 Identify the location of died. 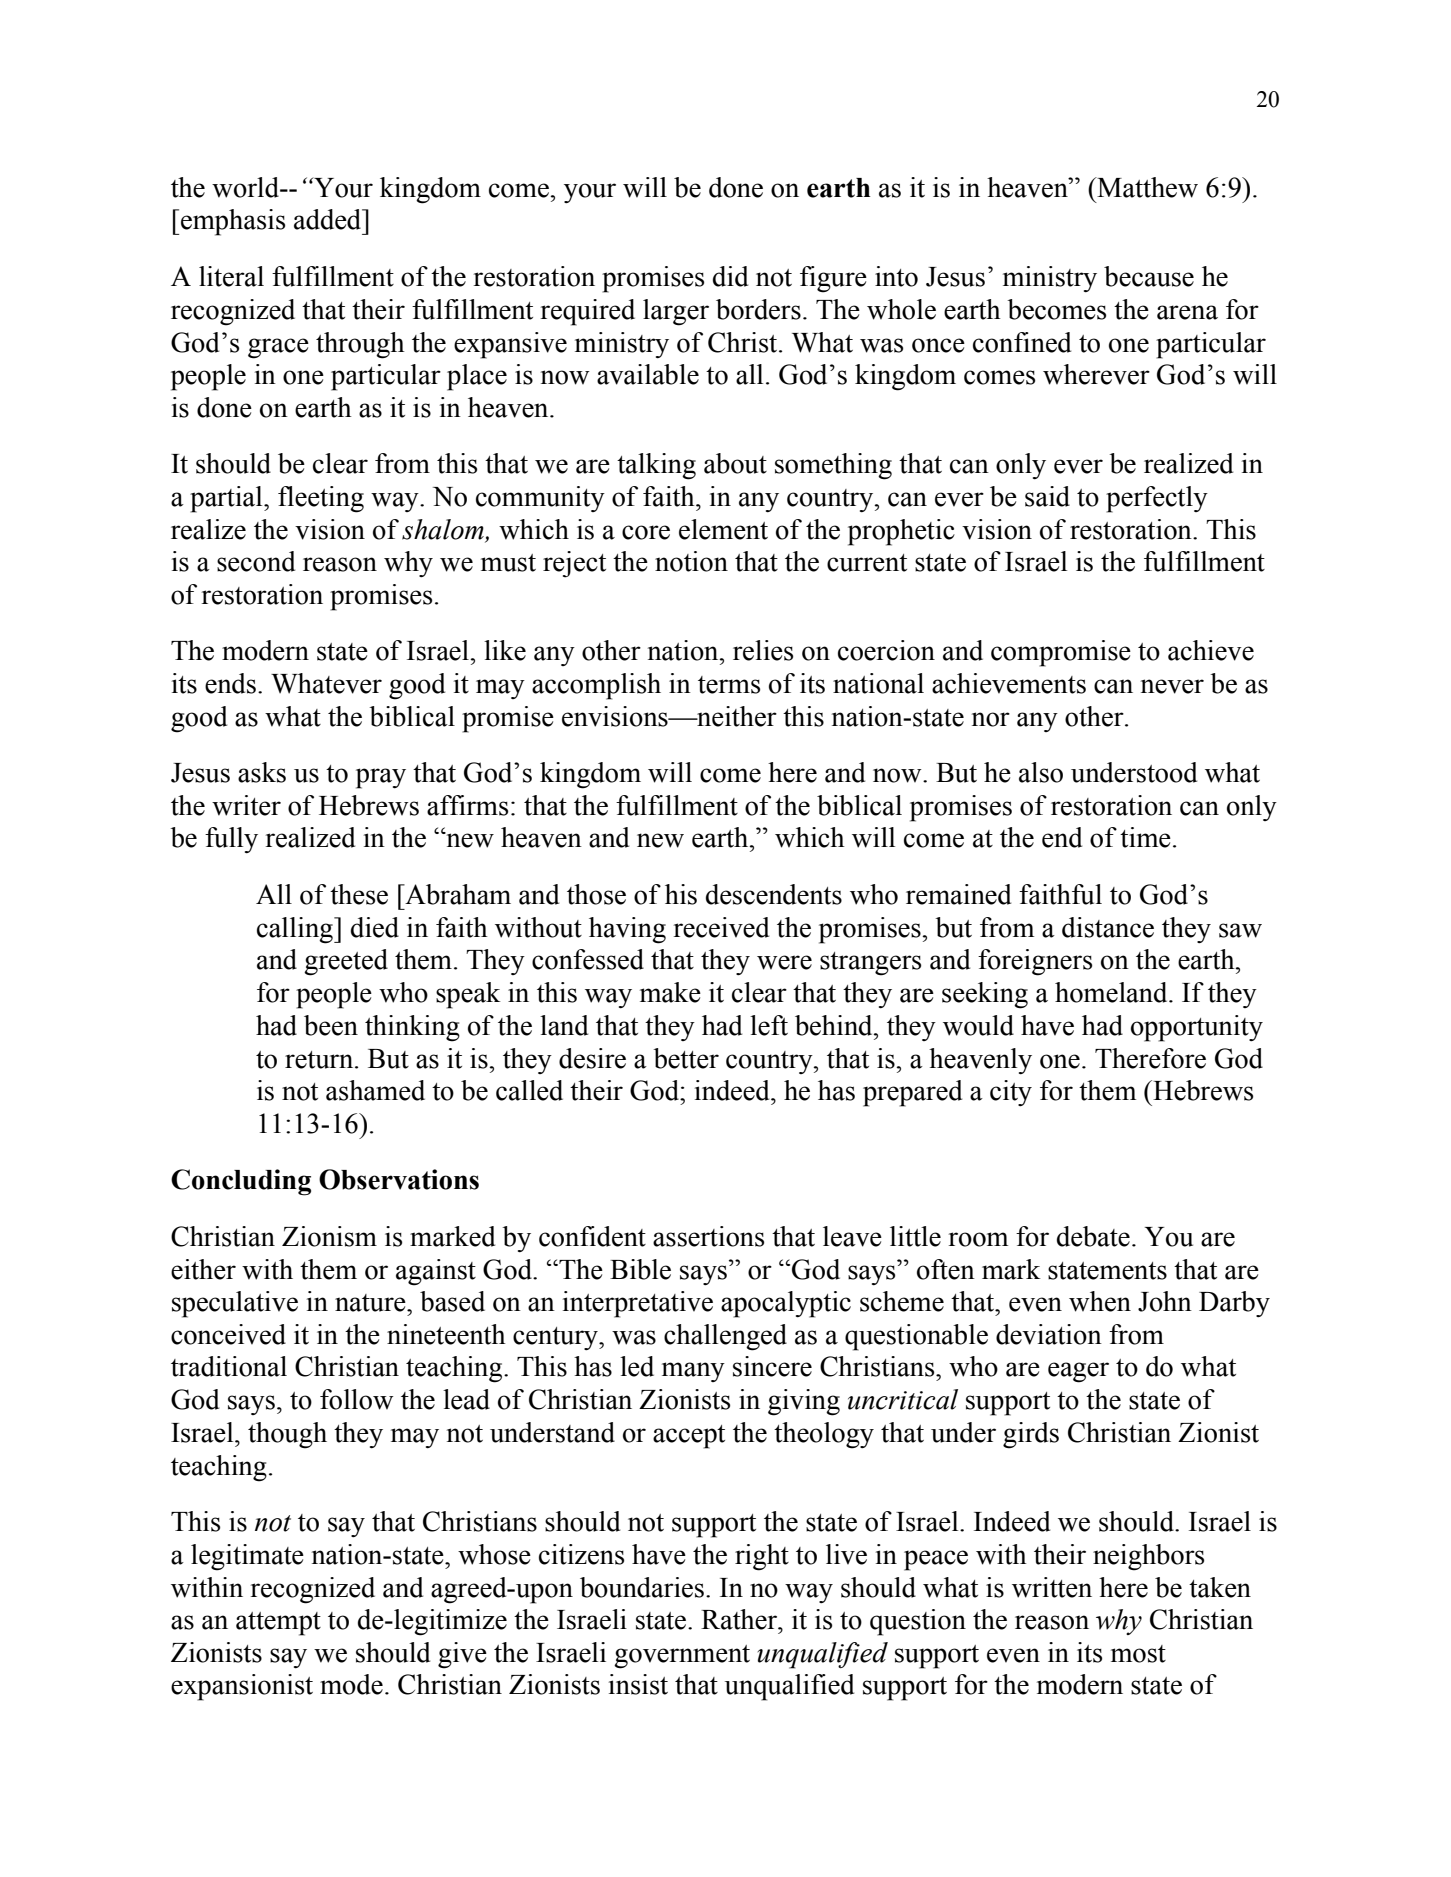
(375, 927).
